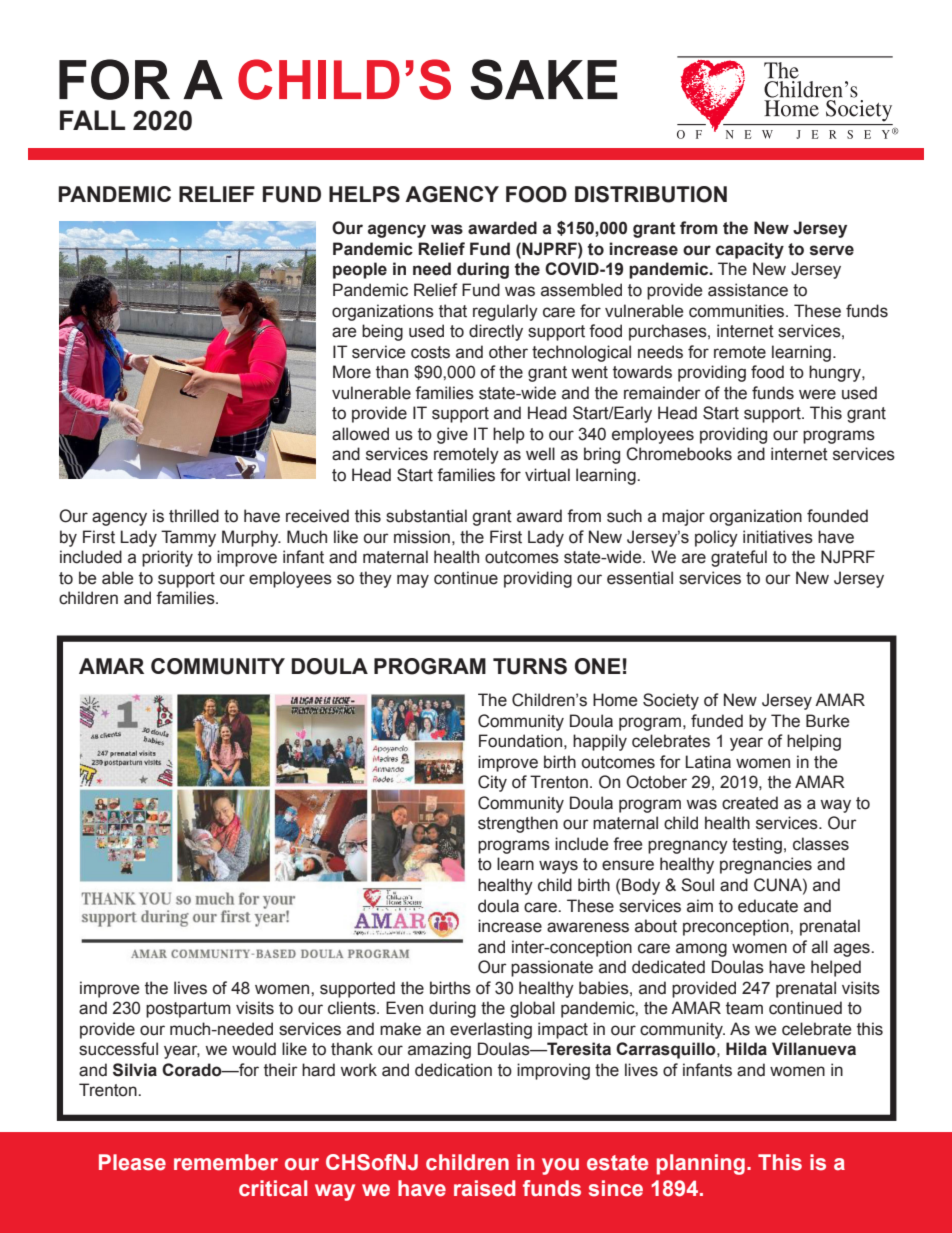 This screenshot has width=952, height=1233. Describe the element at coordinates (739, 558) in the screenshot. I see `grateful` at that location.
